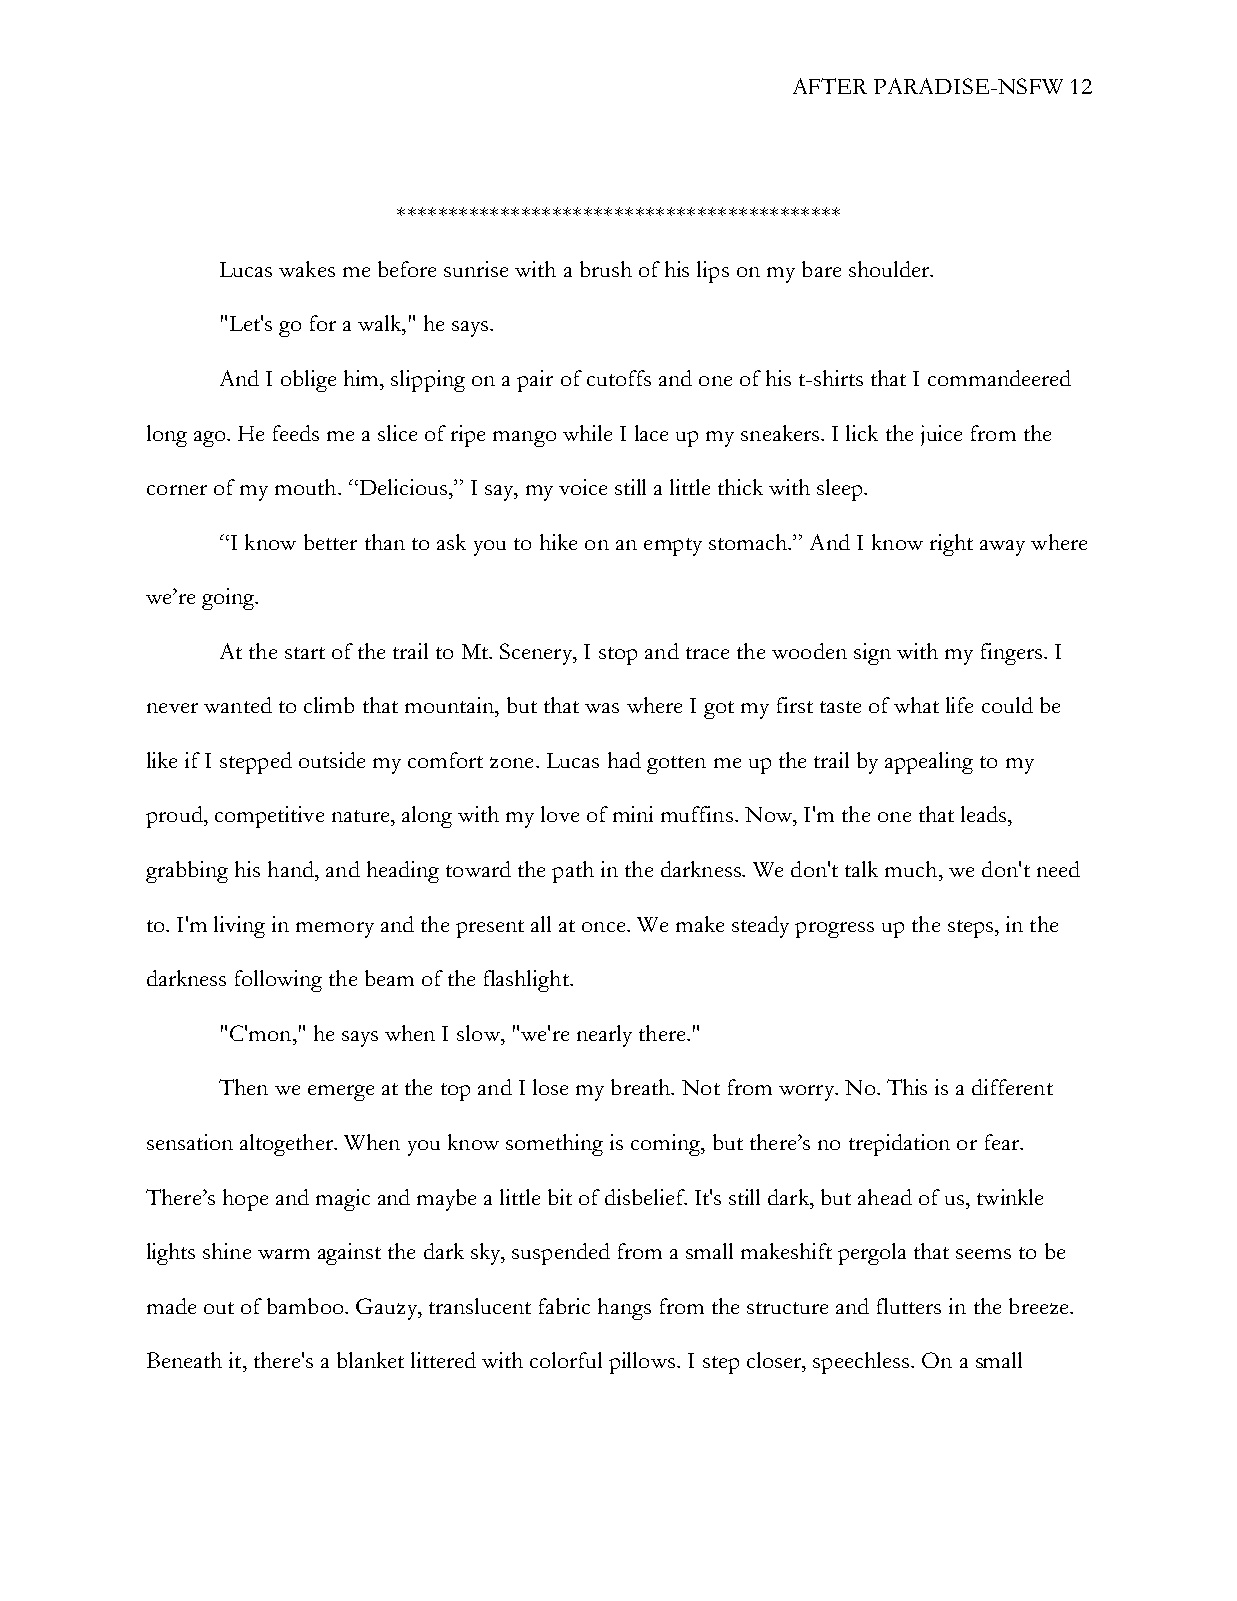  I want to click on was, so click(602, 708).
